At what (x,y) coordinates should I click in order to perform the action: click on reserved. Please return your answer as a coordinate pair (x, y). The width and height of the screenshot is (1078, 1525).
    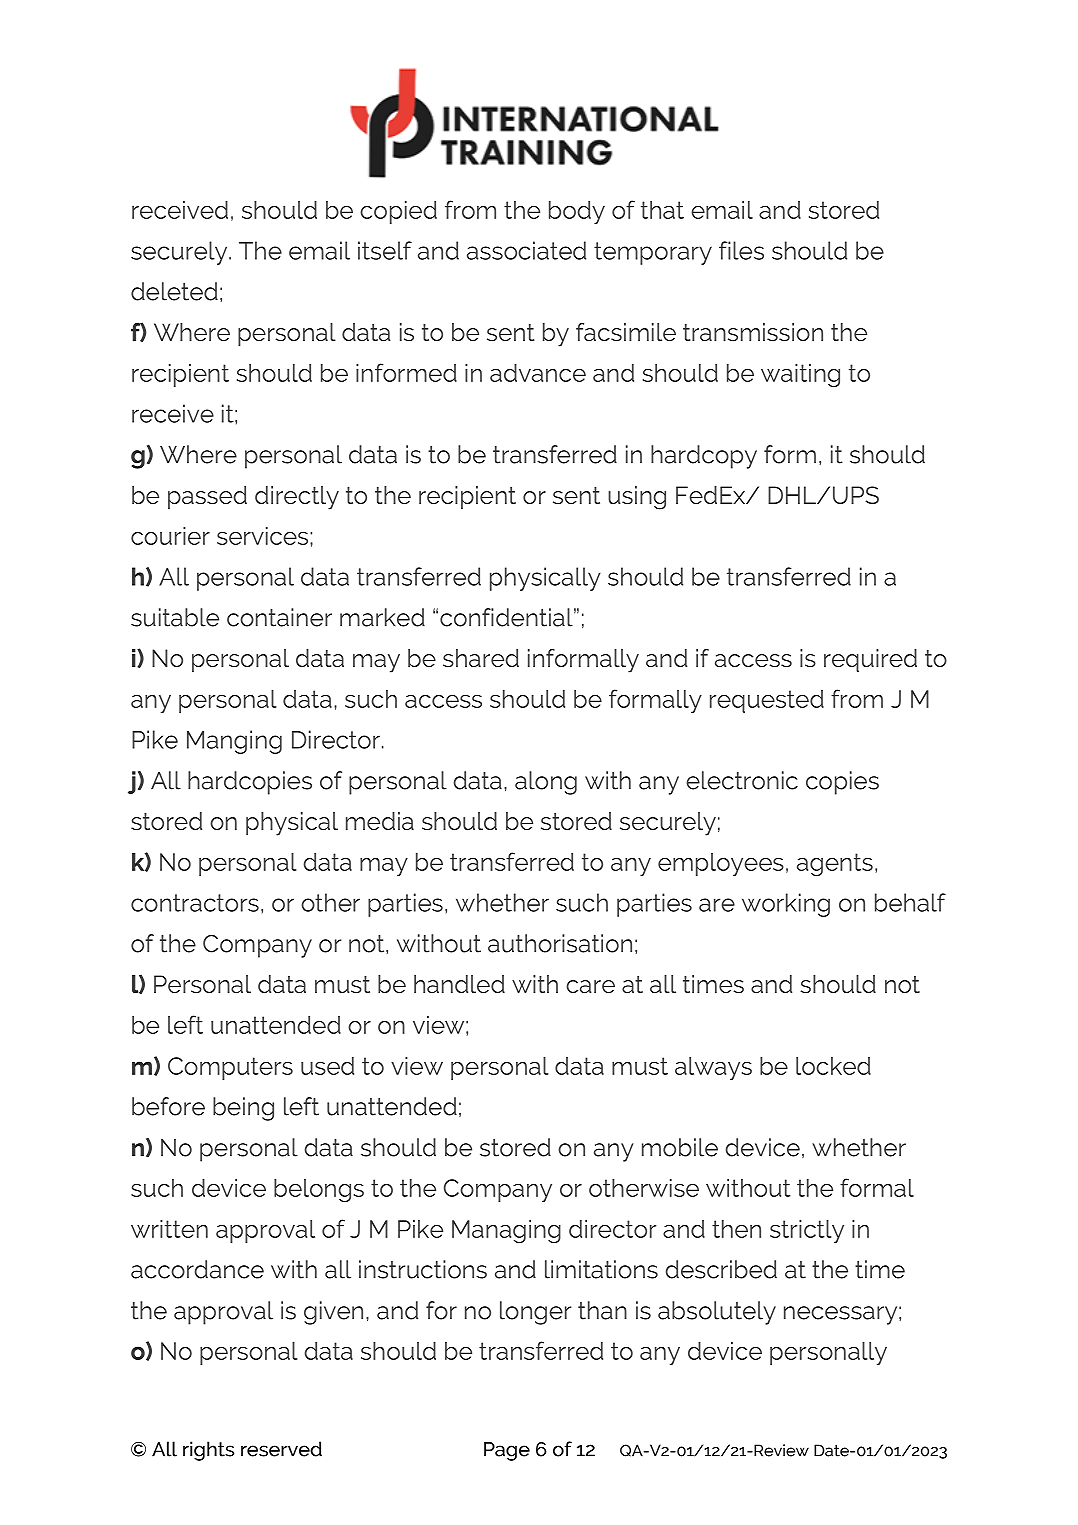
    Looking at the image, I should click on (281, 1449).
